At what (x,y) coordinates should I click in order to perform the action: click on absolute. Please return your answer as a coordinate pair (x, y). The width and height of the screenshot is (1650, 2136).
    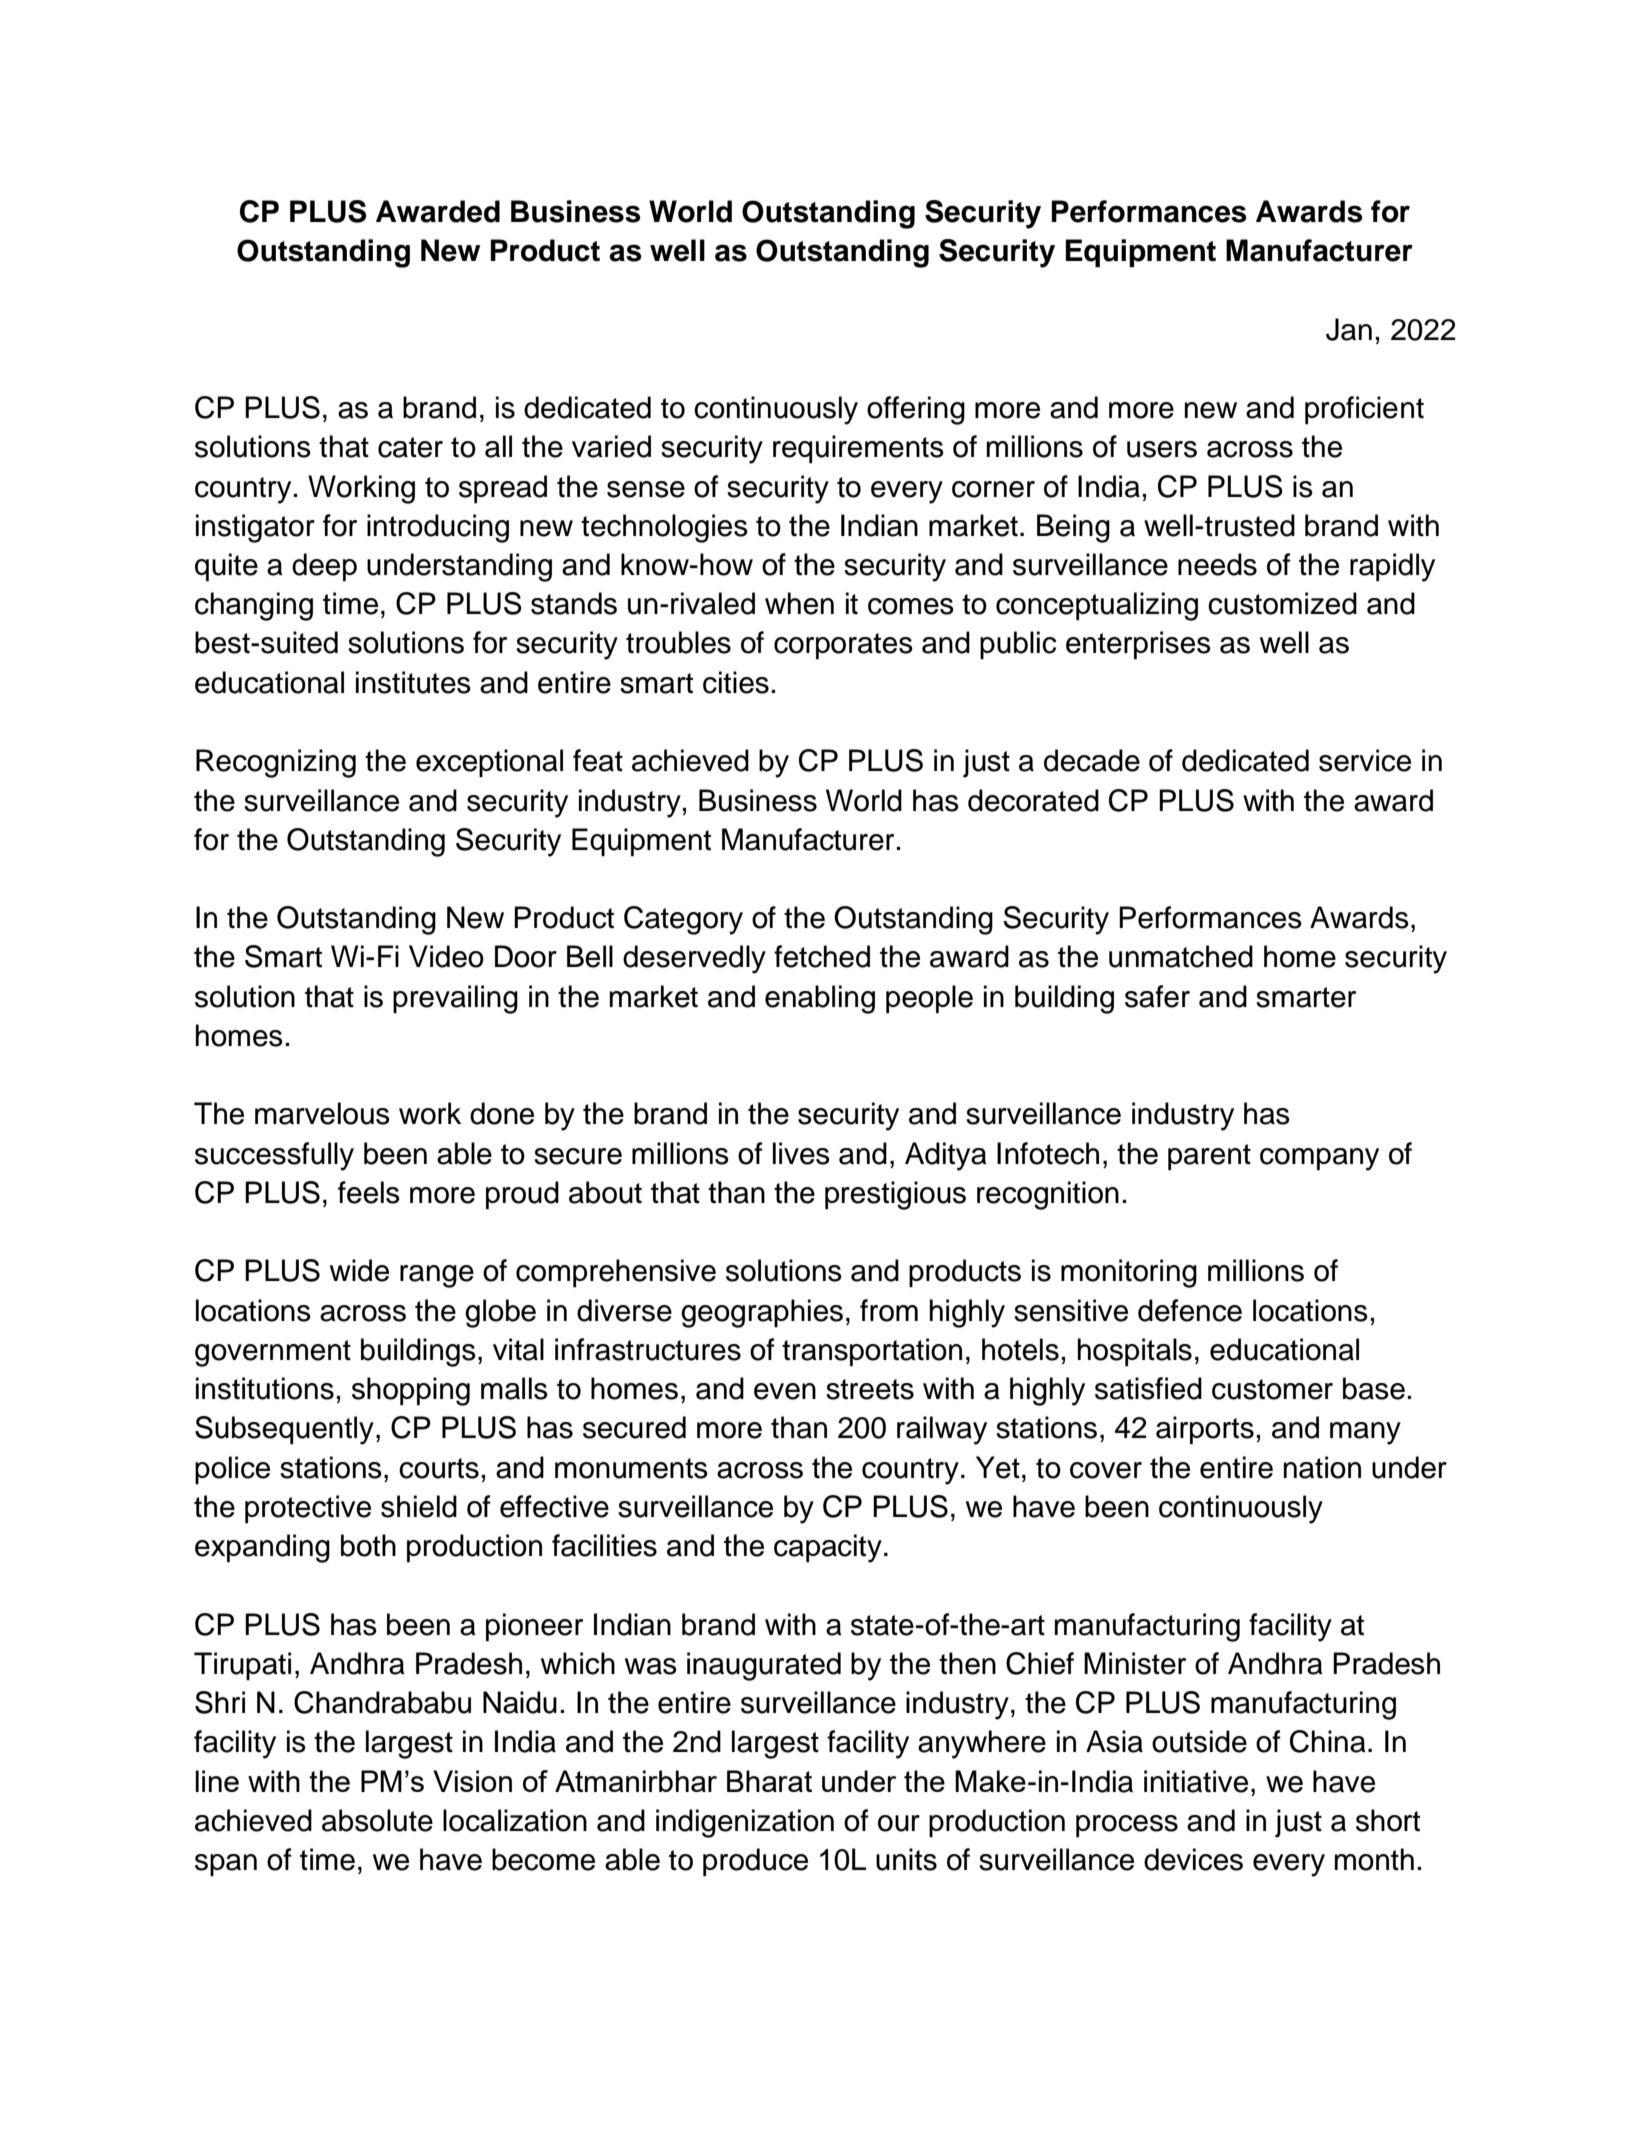
    Looking at the image, I should click on (377, 1820).
